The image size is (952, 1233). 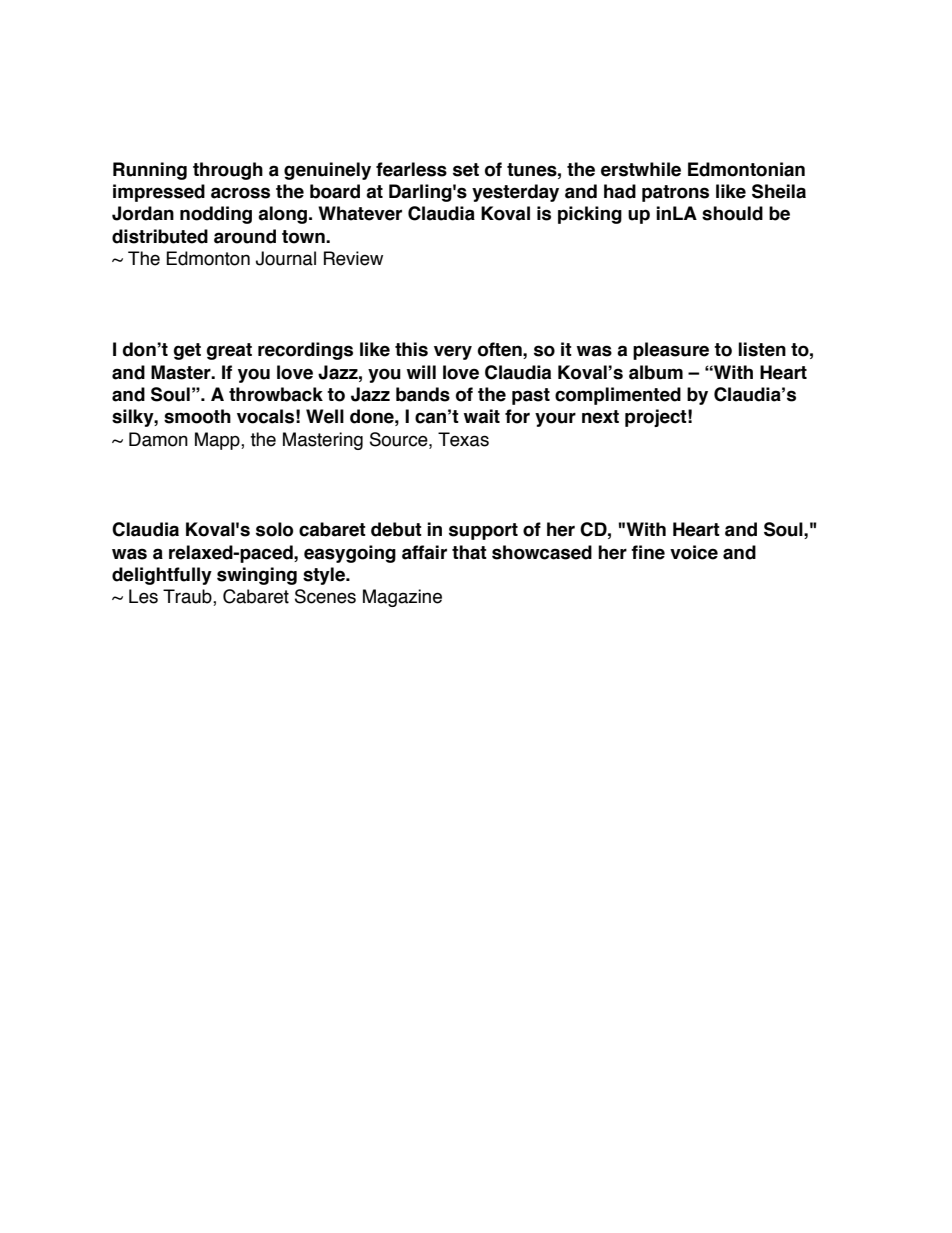 I want to click on next, so click(x=600, y=417).
